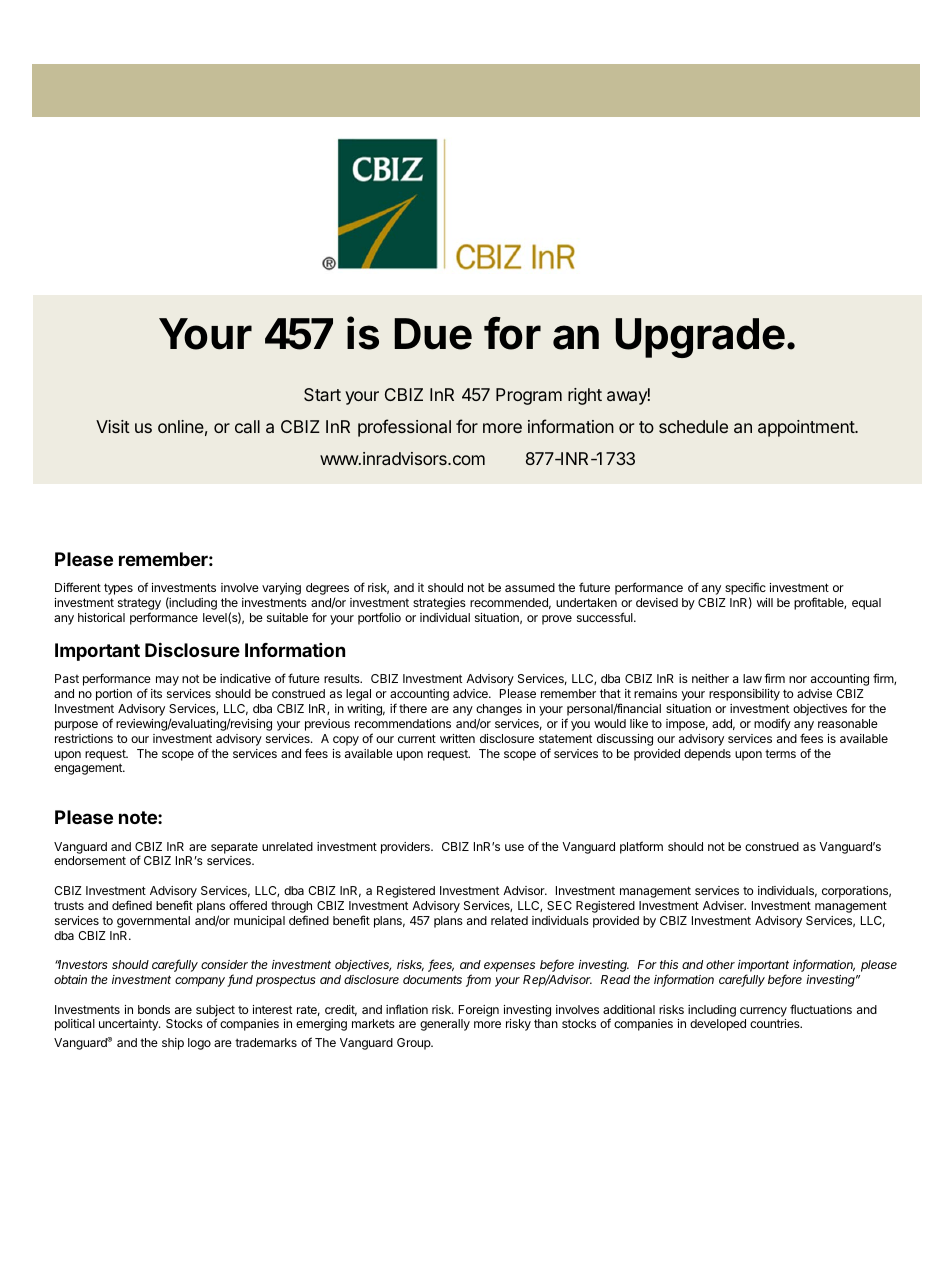  What do you see at coordinates (154, 1009) in the screenshot?
I see `bonds` at bounding box center [154, 1009].
